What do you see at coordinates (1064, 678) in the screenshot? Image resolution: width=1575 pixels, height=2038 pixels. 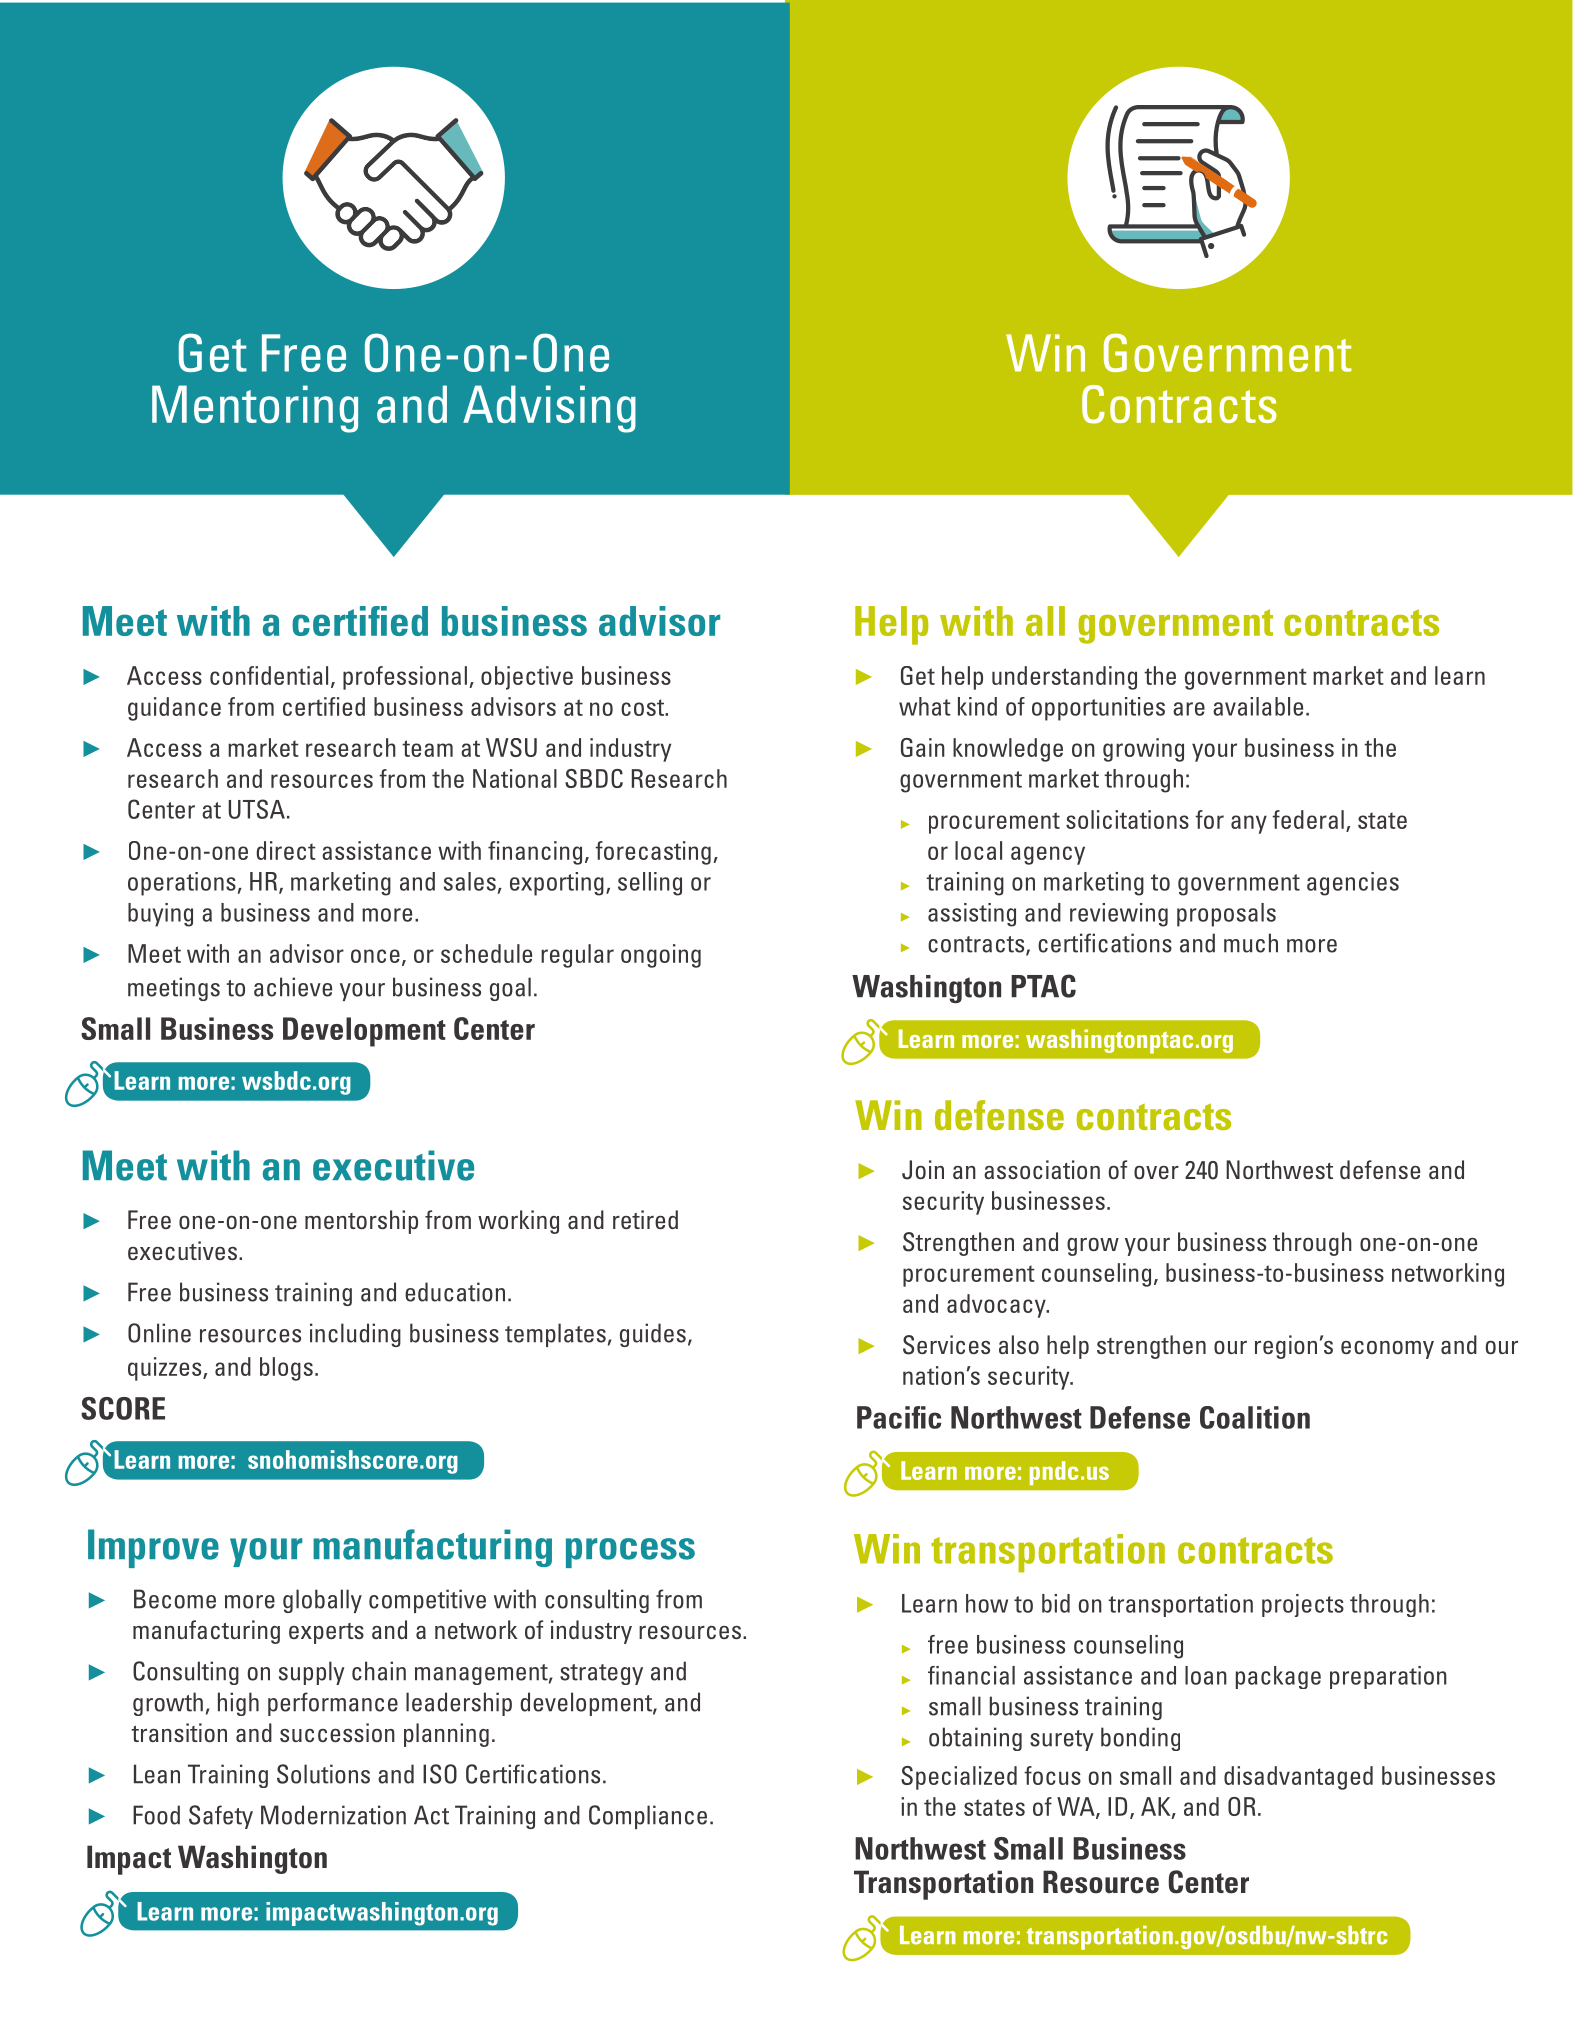 I see `understanding` at bounding box center [1064, 678].
